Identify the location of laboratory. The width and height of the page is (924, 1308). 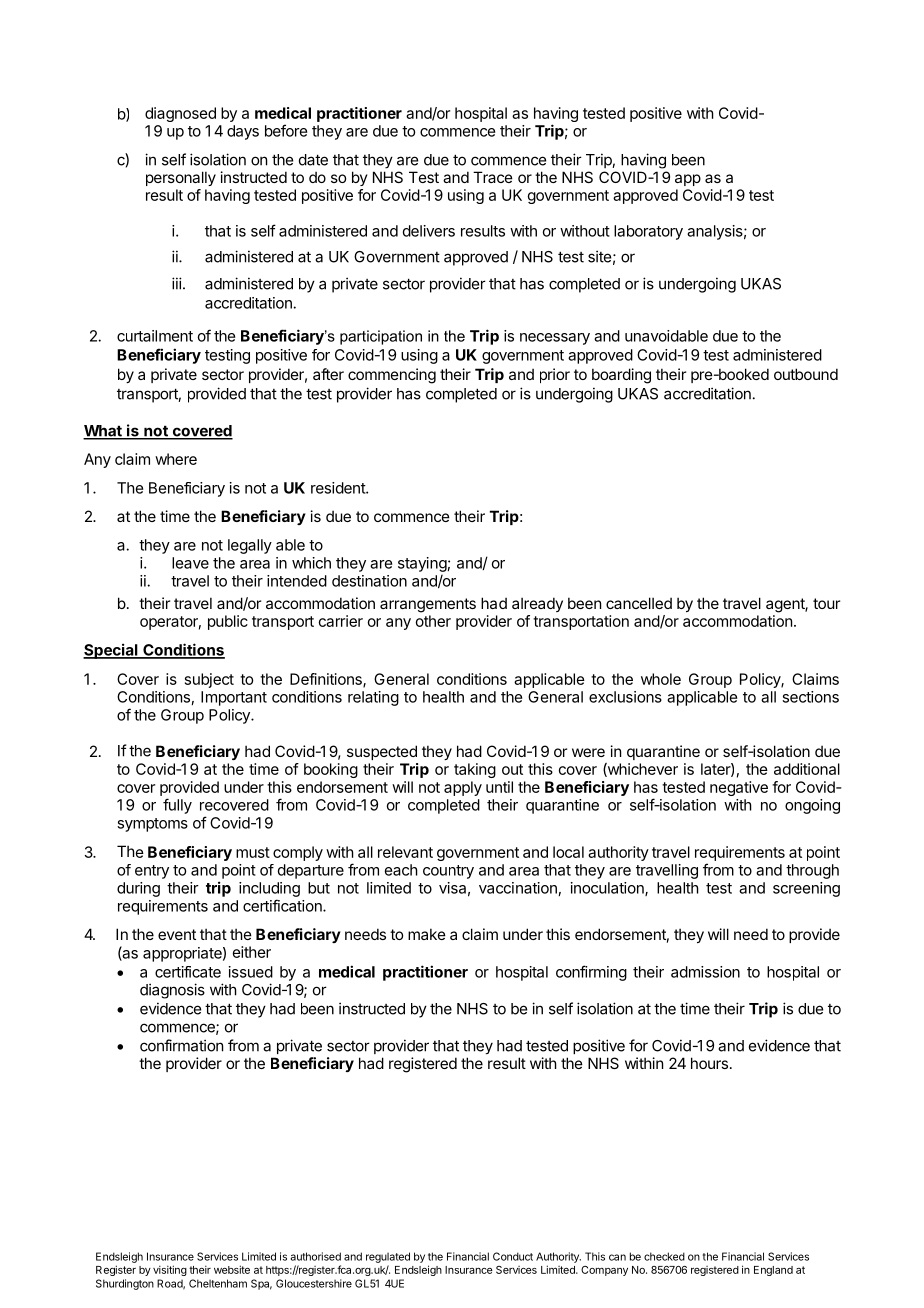
(648, 232).
